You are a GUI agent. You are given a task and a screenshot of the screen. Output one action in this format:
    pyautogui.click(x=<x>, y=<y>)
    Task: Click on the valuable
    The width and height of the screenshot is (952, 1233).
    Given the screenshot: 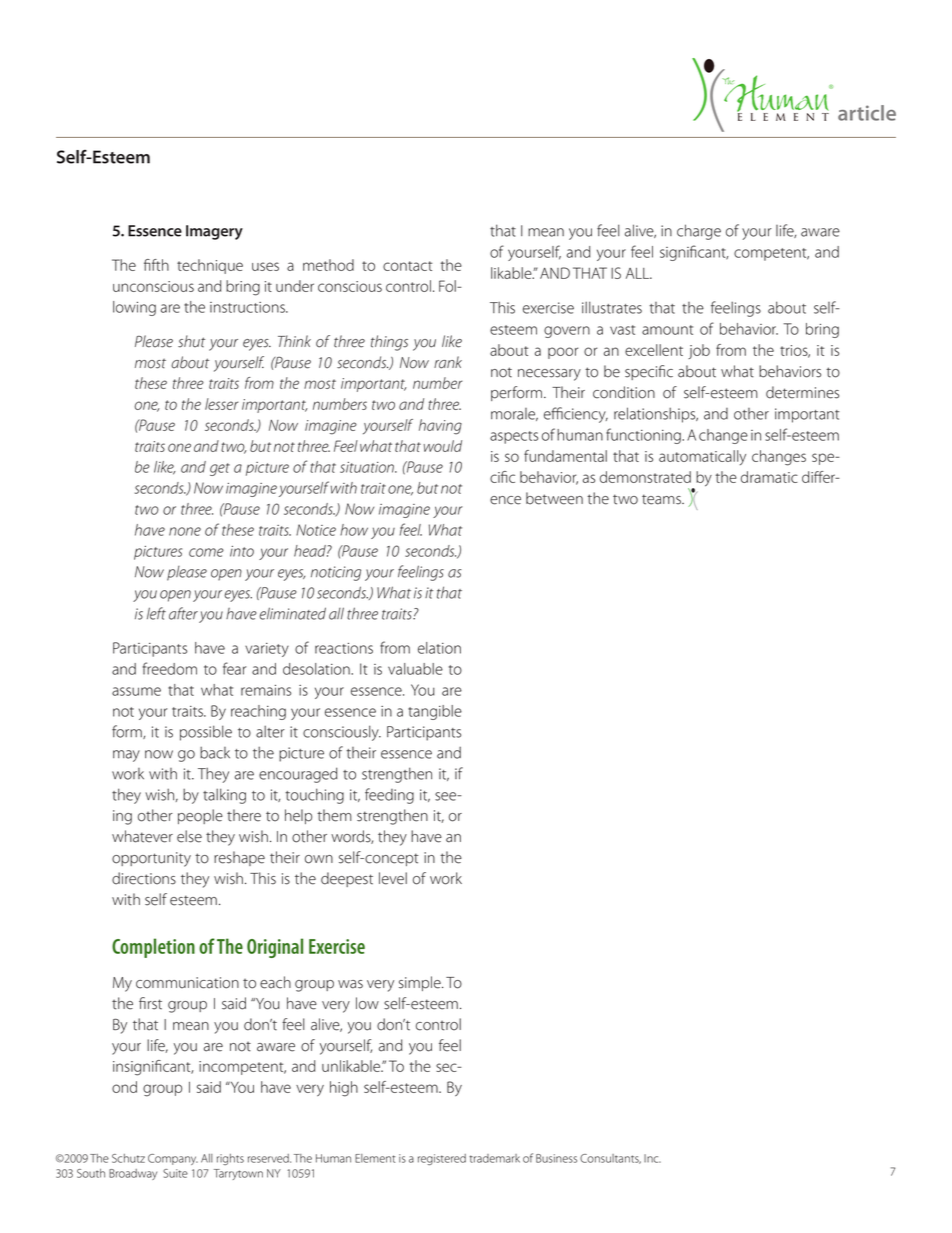 What is the action you would take?
    pyautogui.click(x=415, y=669)
